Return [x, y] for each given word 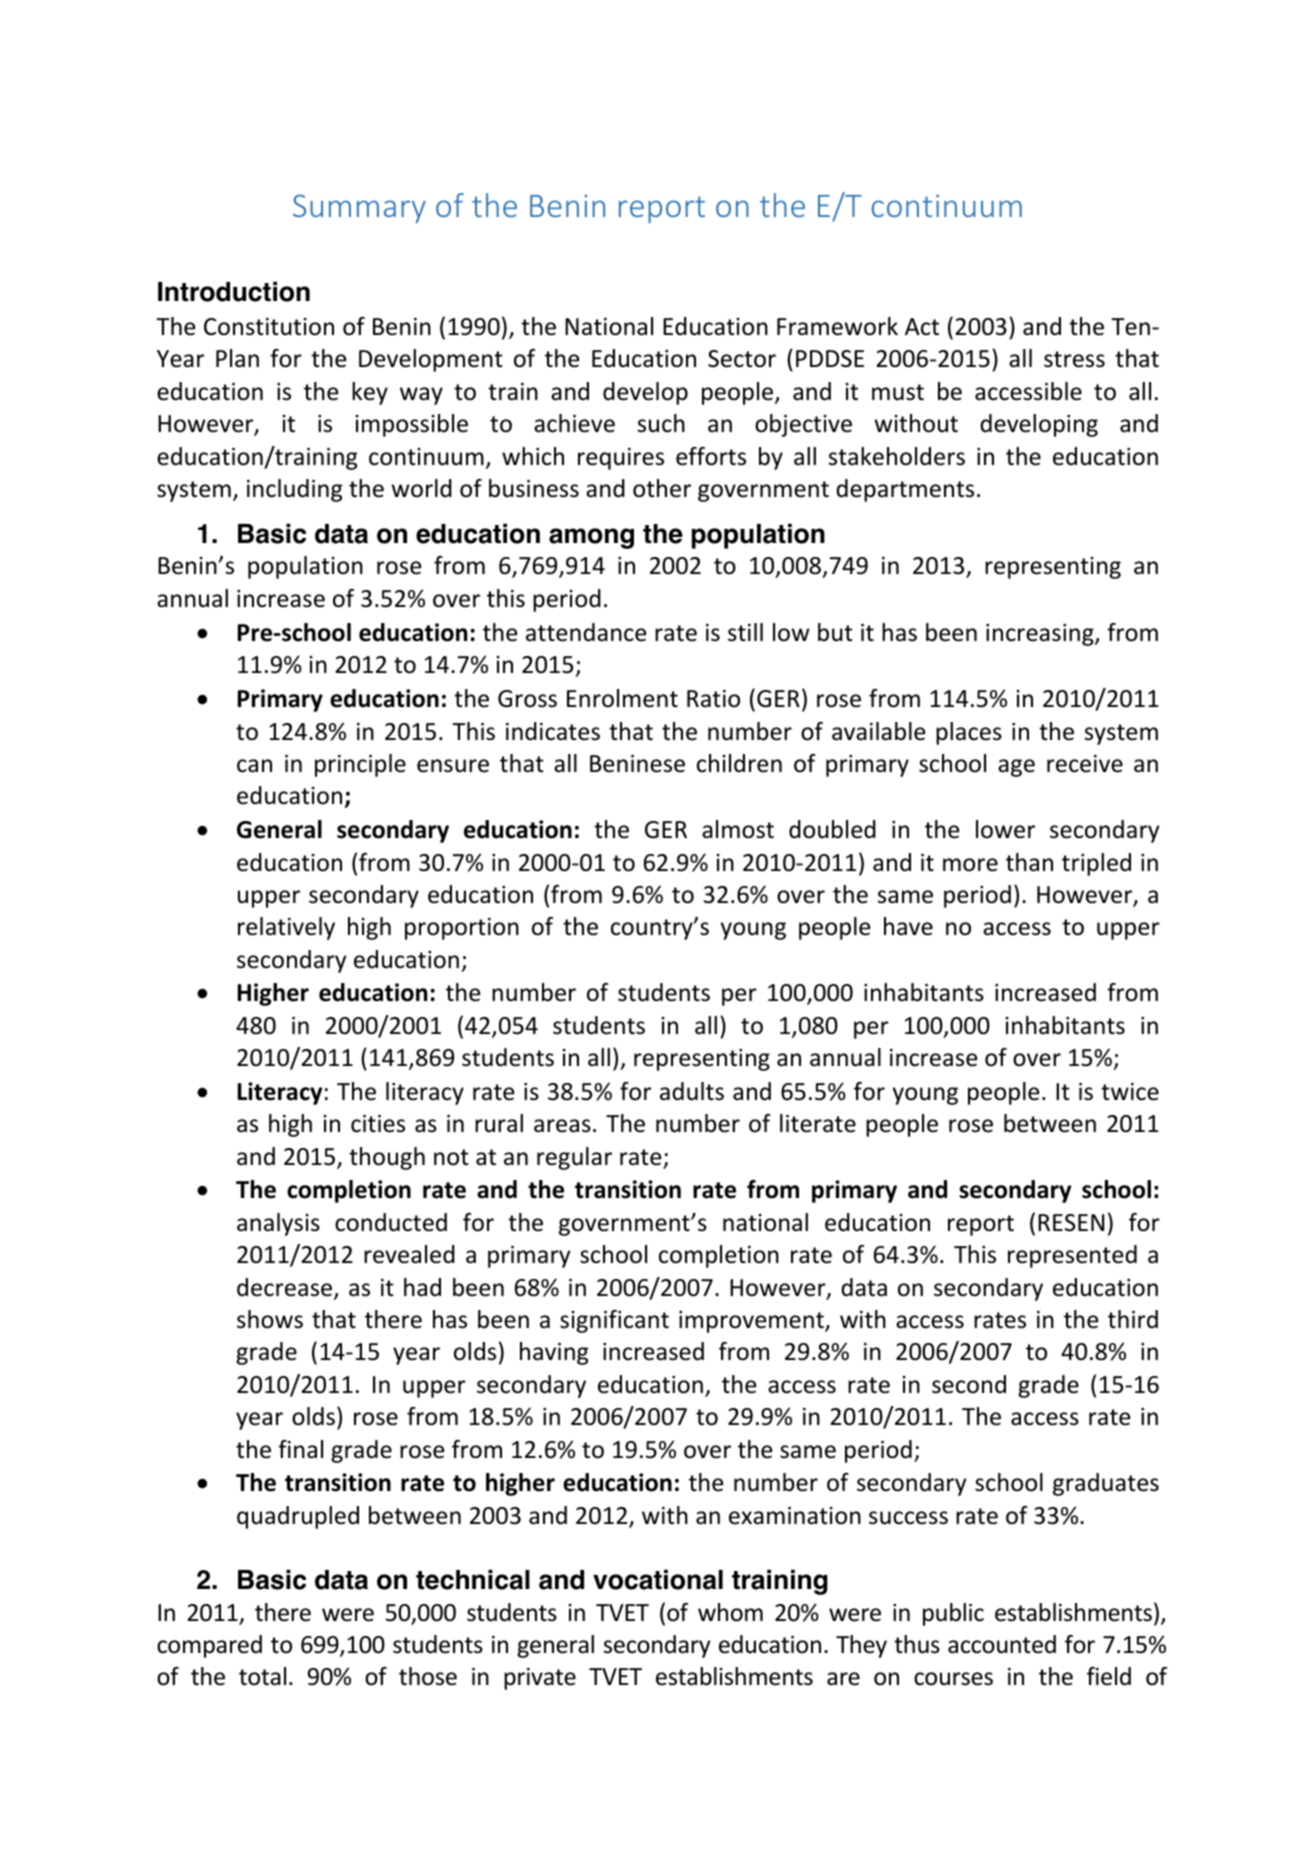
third [1133, 1319]
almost [738, 829]
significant [614, 1321]
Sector [742, 359]
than [1029, 862]
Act [922, 327]
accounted [1002, 1644]
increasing [1041, 635]
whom [730, 1612]
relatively [286, 928]
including [294, 490]
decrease [286, 1288]
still [745, 632]
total [262, 1676]
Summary [359, 208]
